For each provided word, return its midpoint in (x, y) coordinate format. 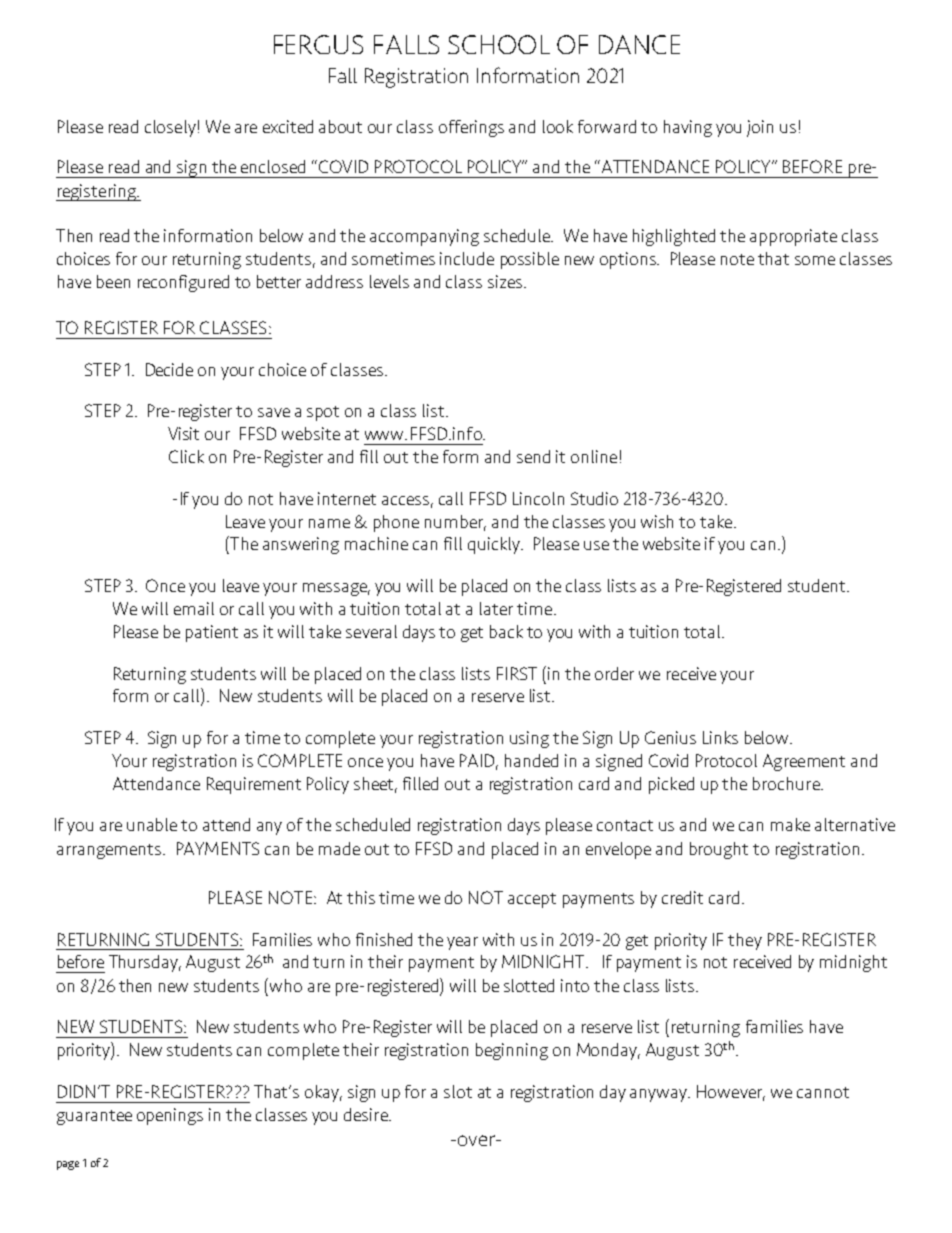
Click (186, 456)
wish (657, 521)
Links (720, 737)
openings (170, 1116)
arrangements (110, 851)
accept (532, 900)
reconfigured (183, 283)
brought (719, 850)
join (760, 128)
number (455, 522)
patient (212, 633)
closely (170, 128)
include (467, 258)
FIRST (517, 673)
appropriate (793, 237)
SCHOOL (499, 44)
